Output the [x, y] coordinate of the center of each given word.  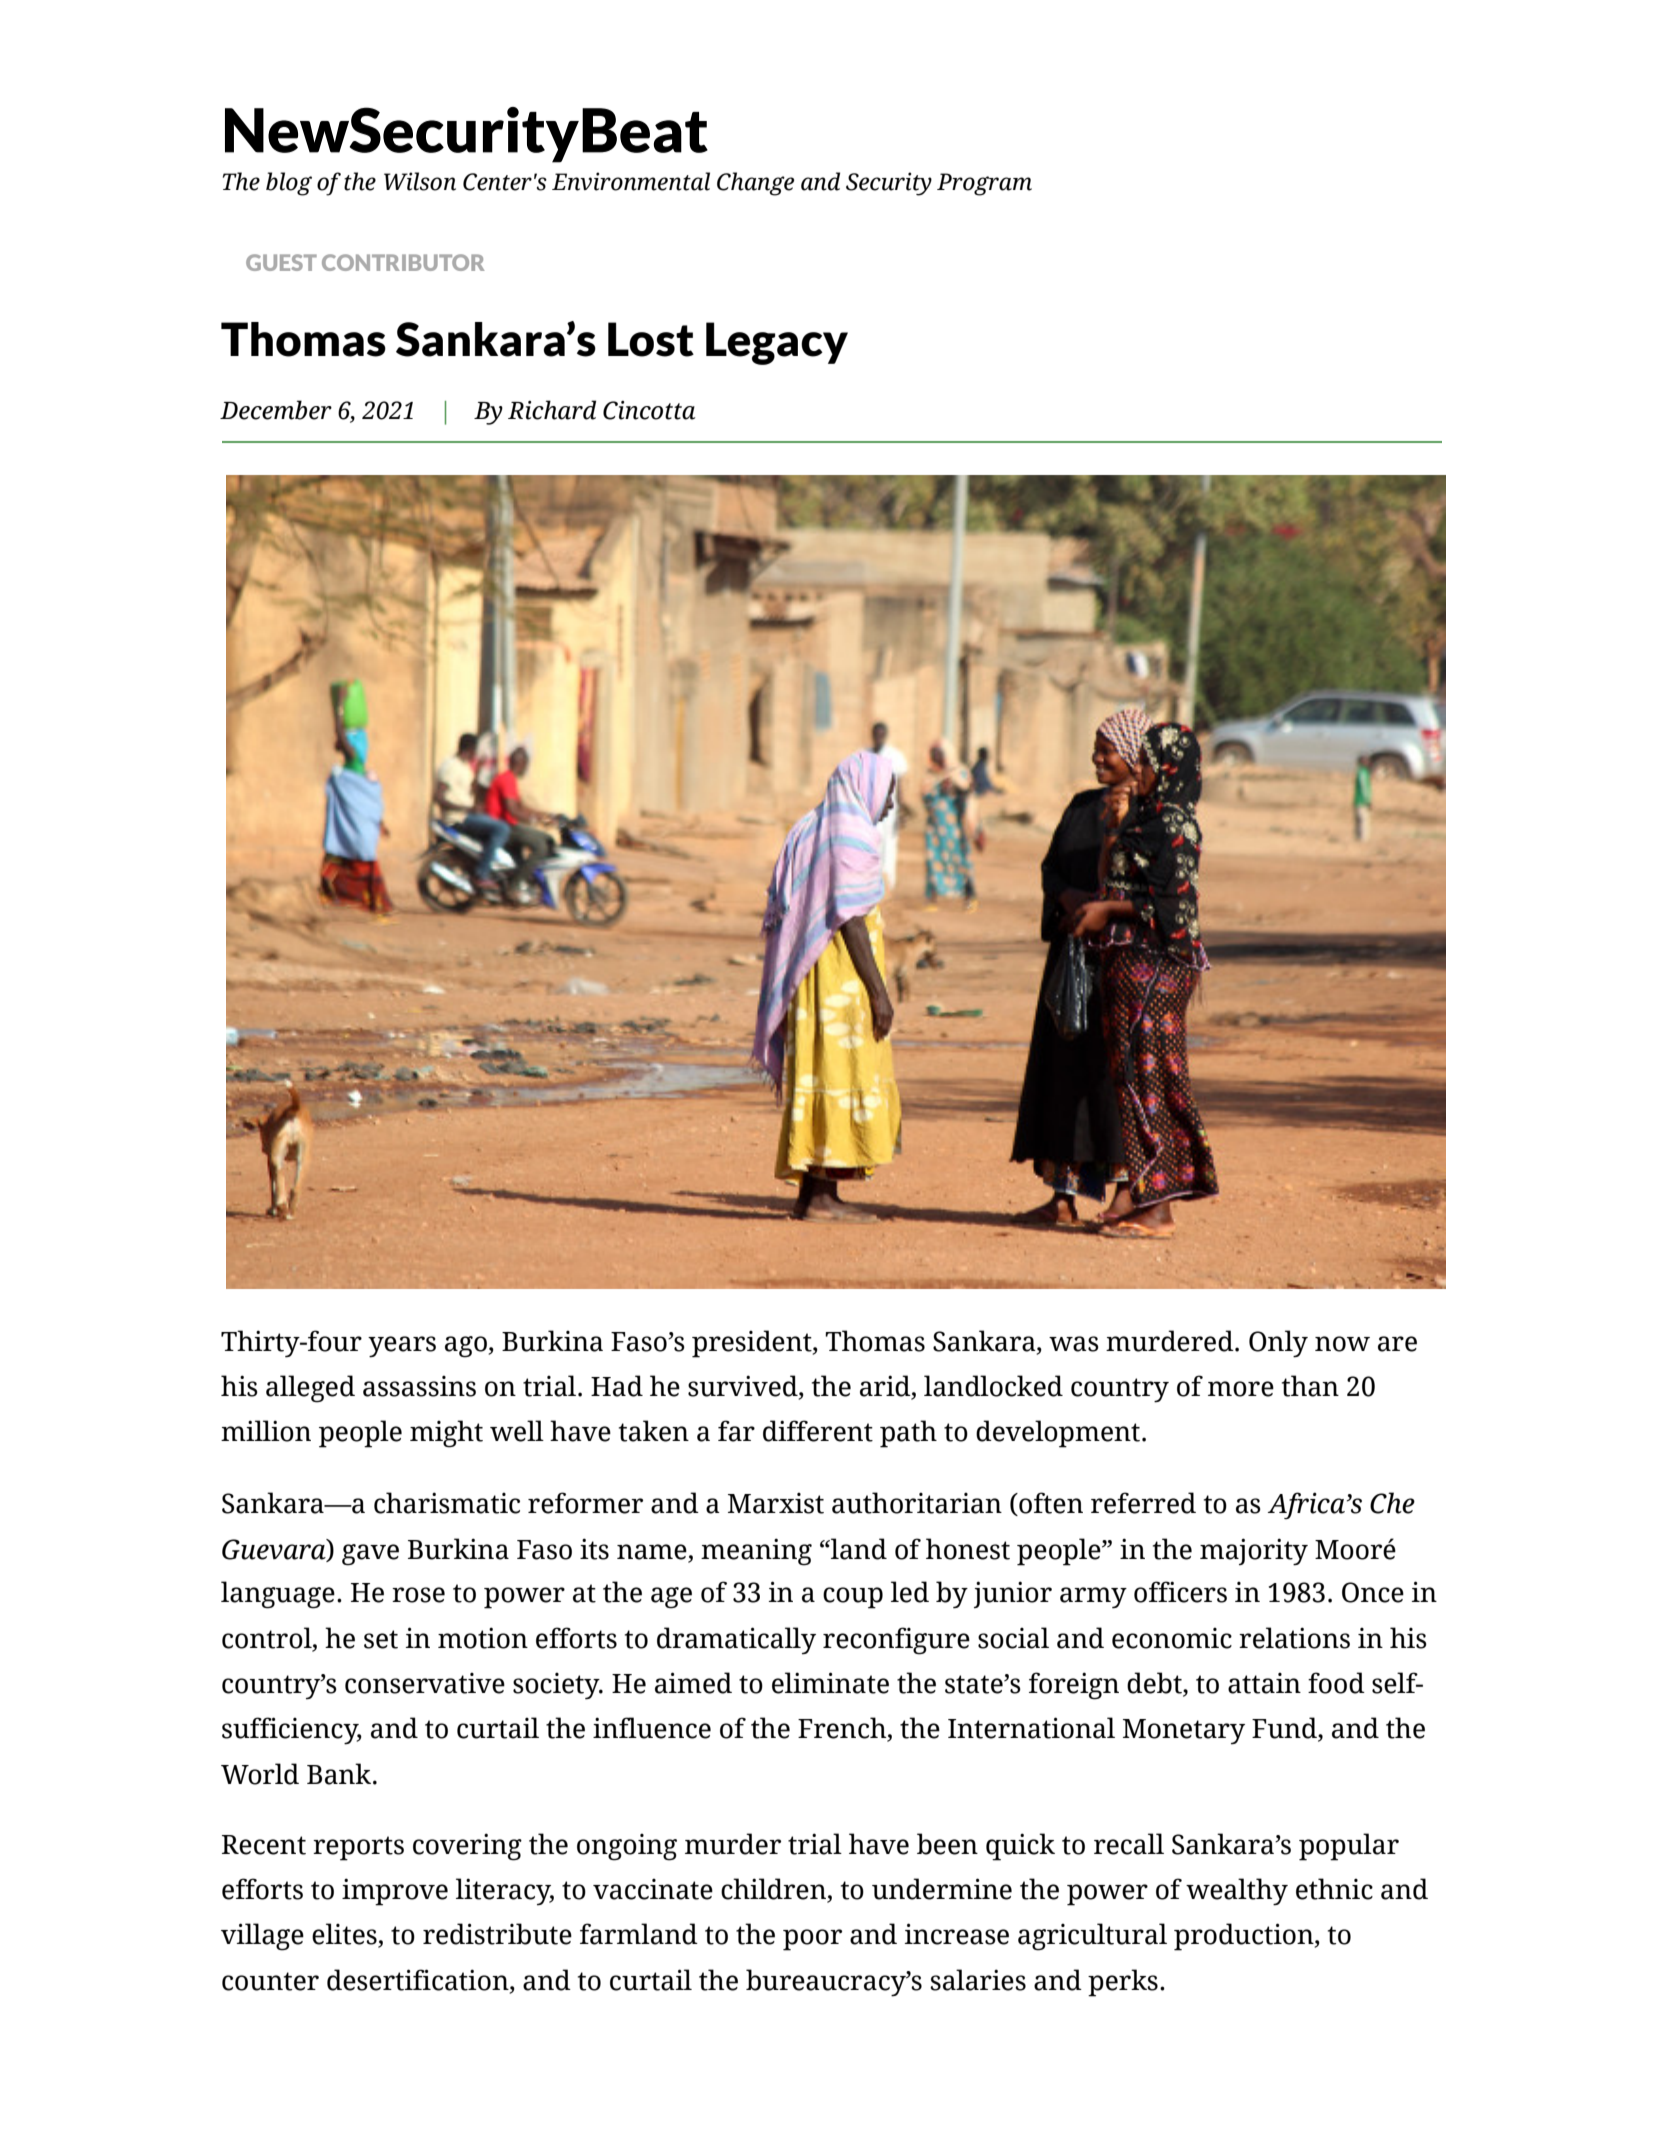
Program [984, 184]
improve [395, 1892]
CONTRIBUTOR [403, 262]
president [753, 1344]
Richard [552, 410]
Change [755, 184]
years [402, 1347]
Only [1278, 1344]
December [276, 410]
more [1241, 1389]
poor [812, 1940]
